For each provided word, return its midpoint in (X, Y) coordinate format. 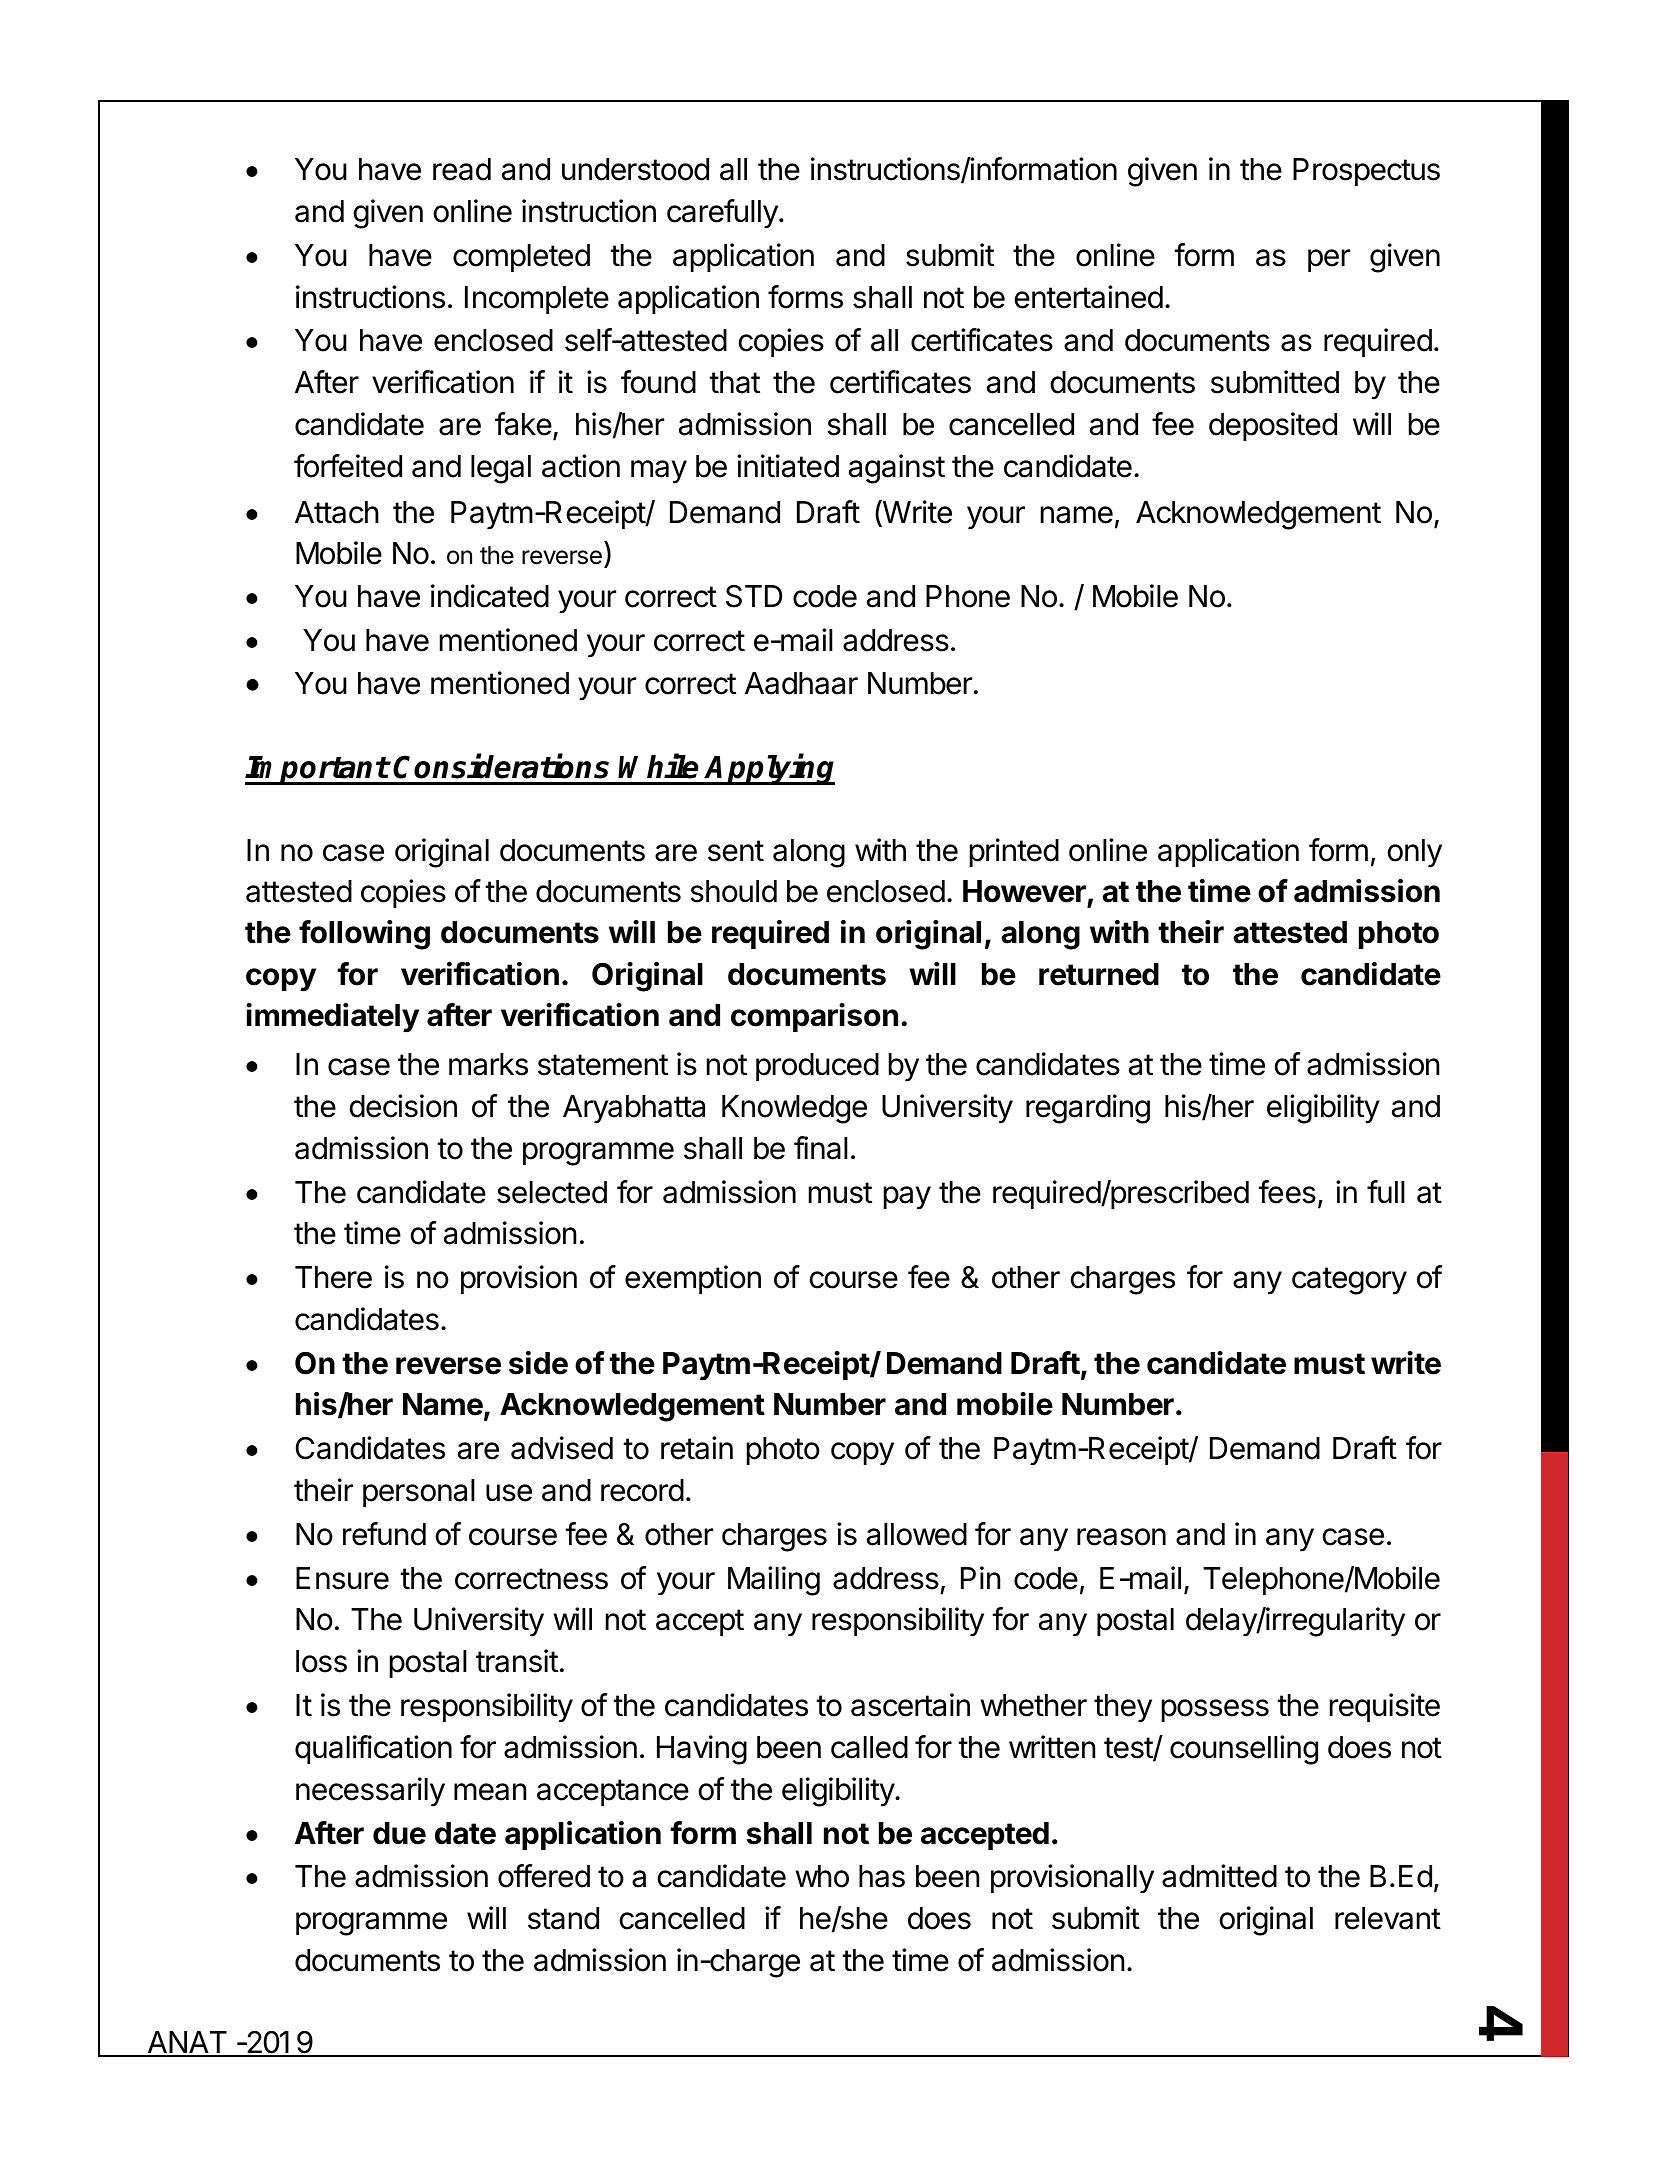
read (462, 169)
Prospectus (1366, 172)
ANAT (187, 2043)
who (822, 1876)
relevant (1388, 1918)
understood (635, 169)
